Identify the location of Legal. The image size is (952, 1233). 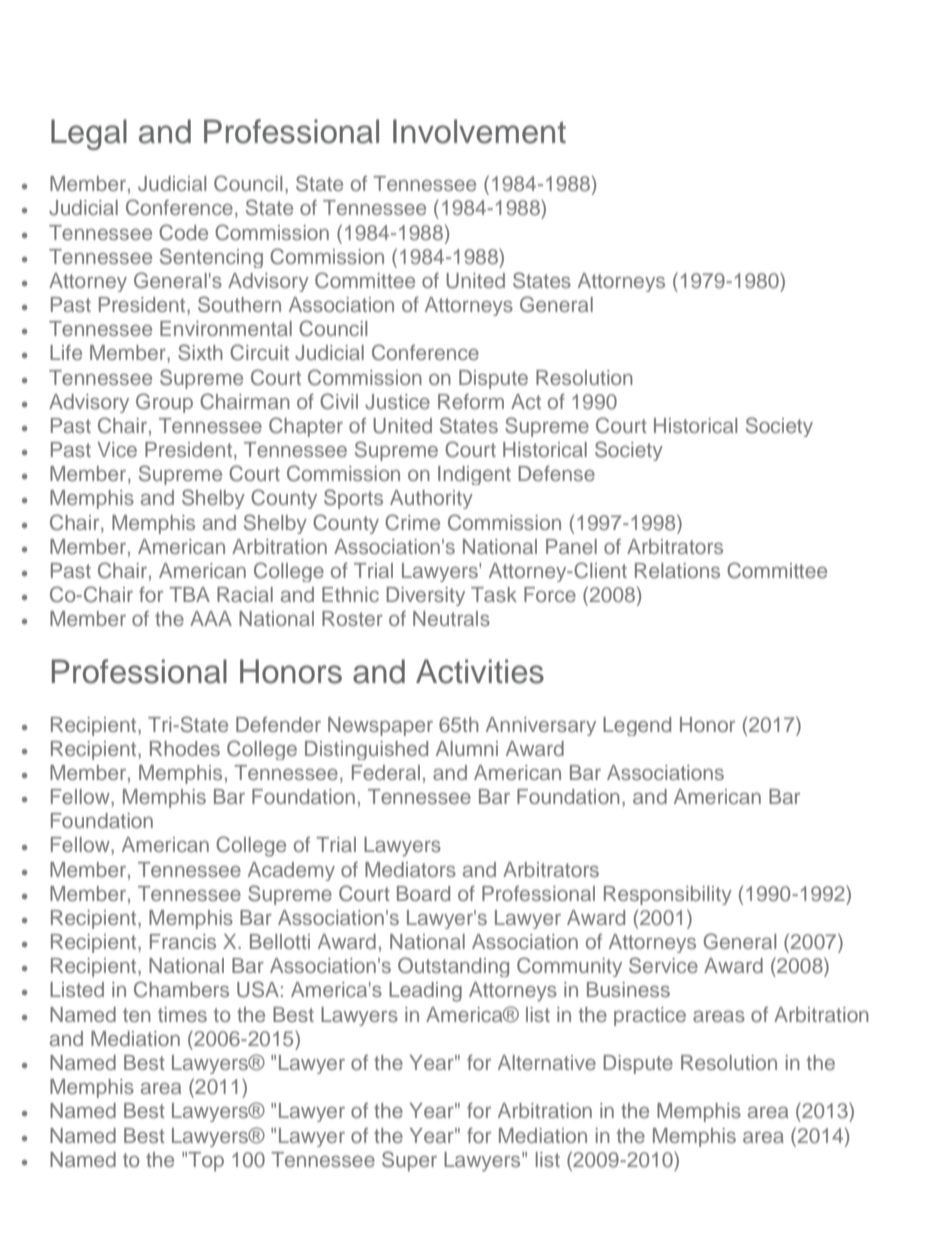
(89, 134).
